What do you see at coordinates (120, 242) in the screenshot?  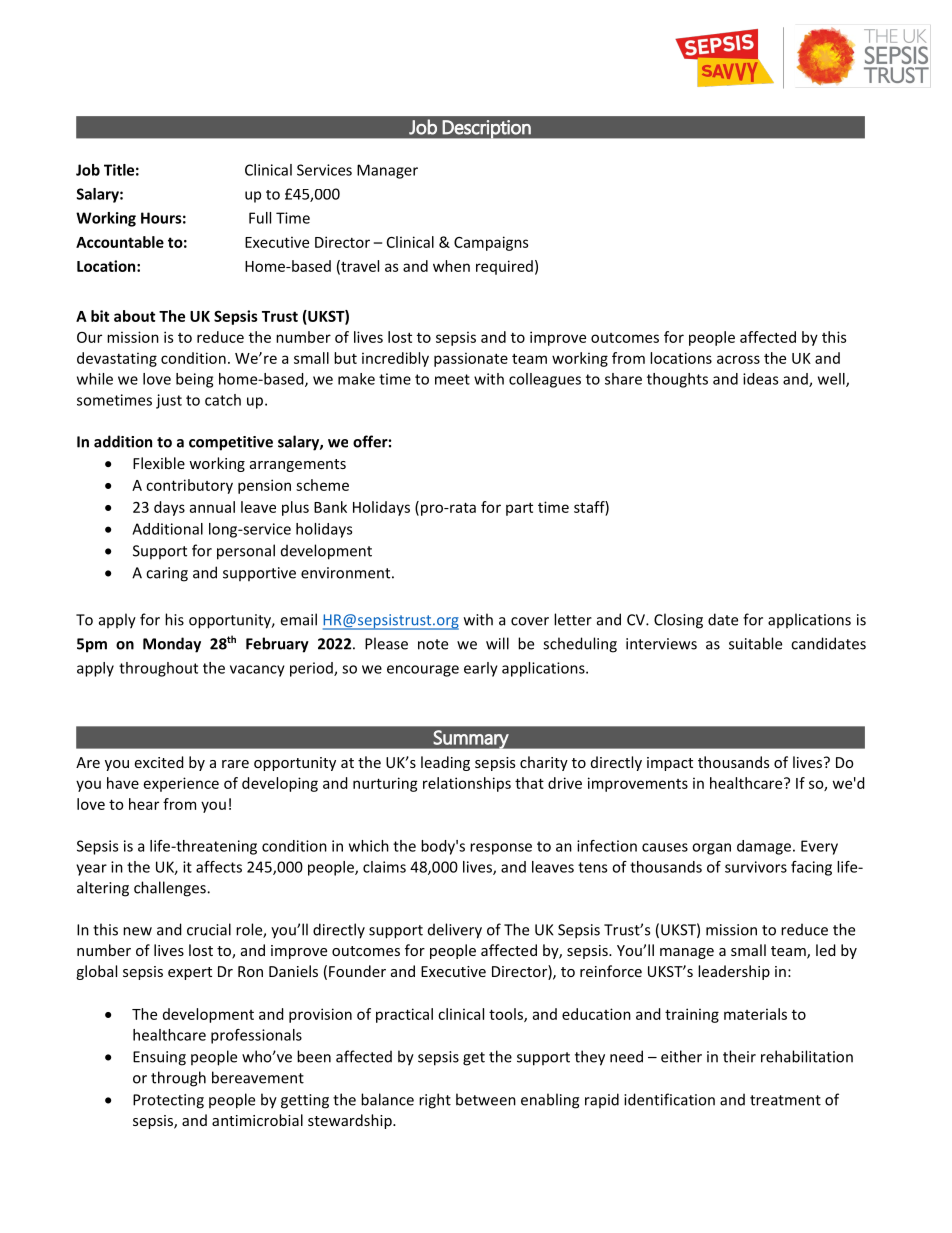 I see `Accountable` at bounding box center [120, 242].
